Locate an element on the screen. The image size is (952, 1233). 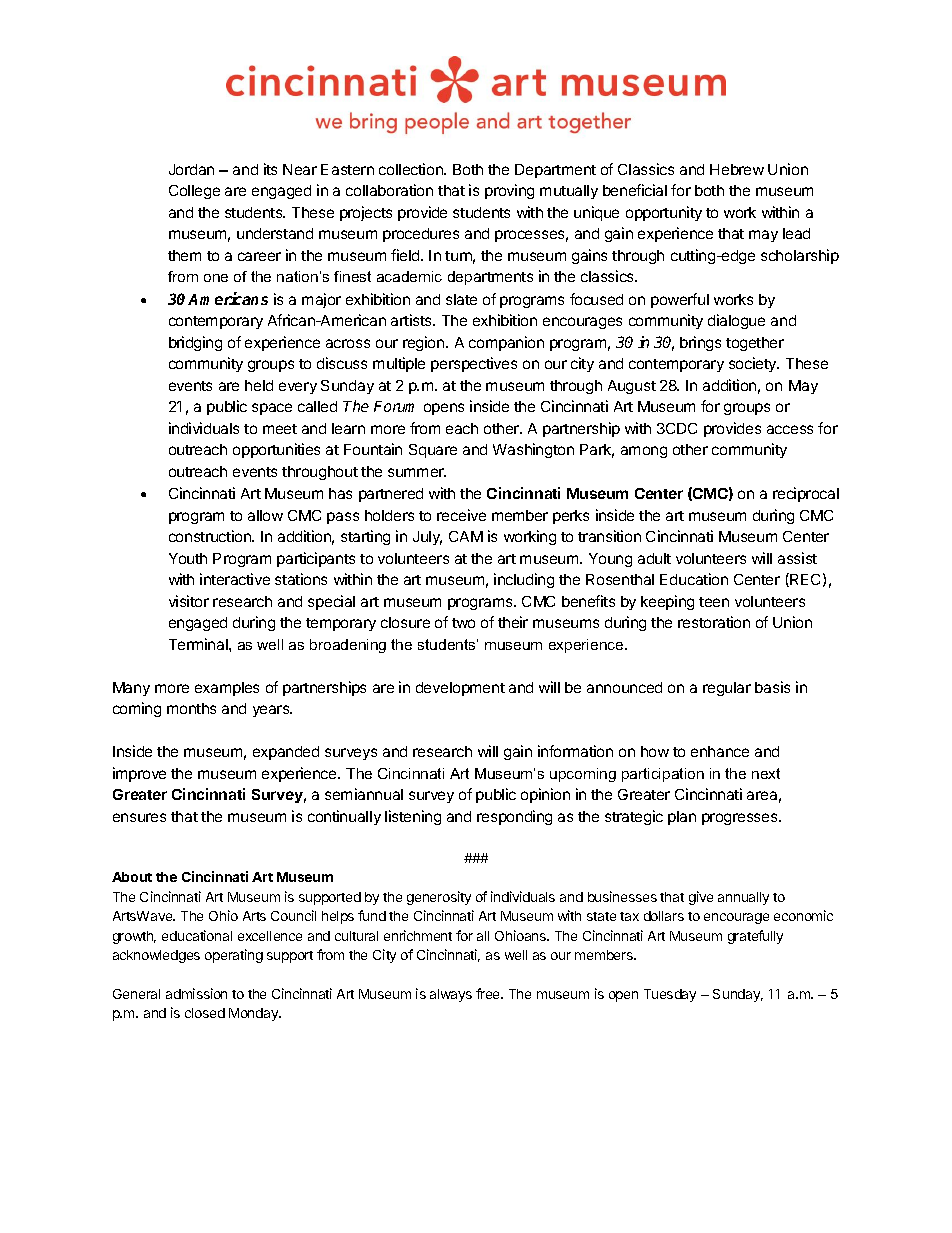
development is located at coordinates (460, 689).
